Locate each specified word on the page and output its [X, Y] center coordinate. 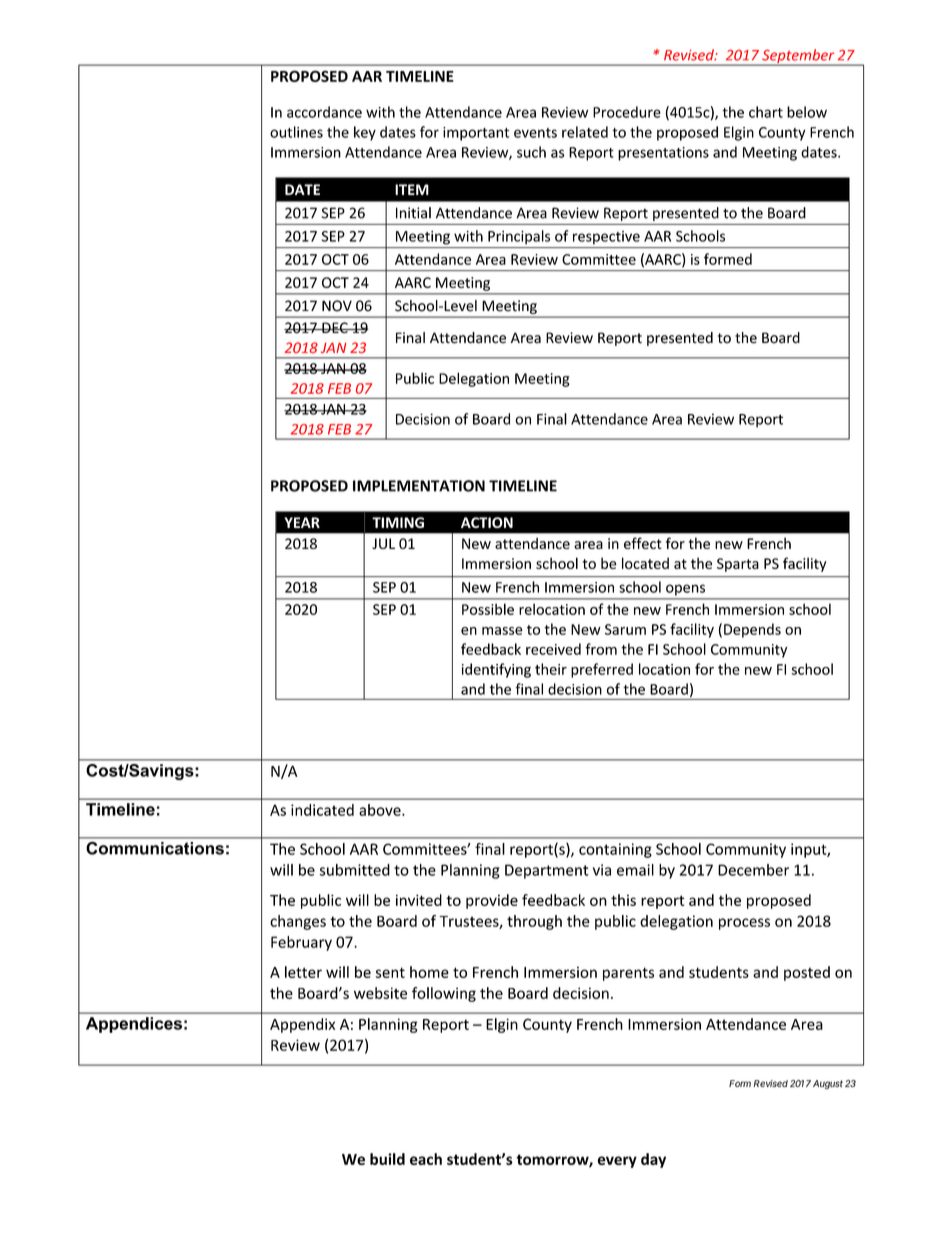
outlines [296, 132]
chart [766, 112]
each [426, 1159]
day [653, 1160]
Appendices [134, 1025]
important [476, 134]
